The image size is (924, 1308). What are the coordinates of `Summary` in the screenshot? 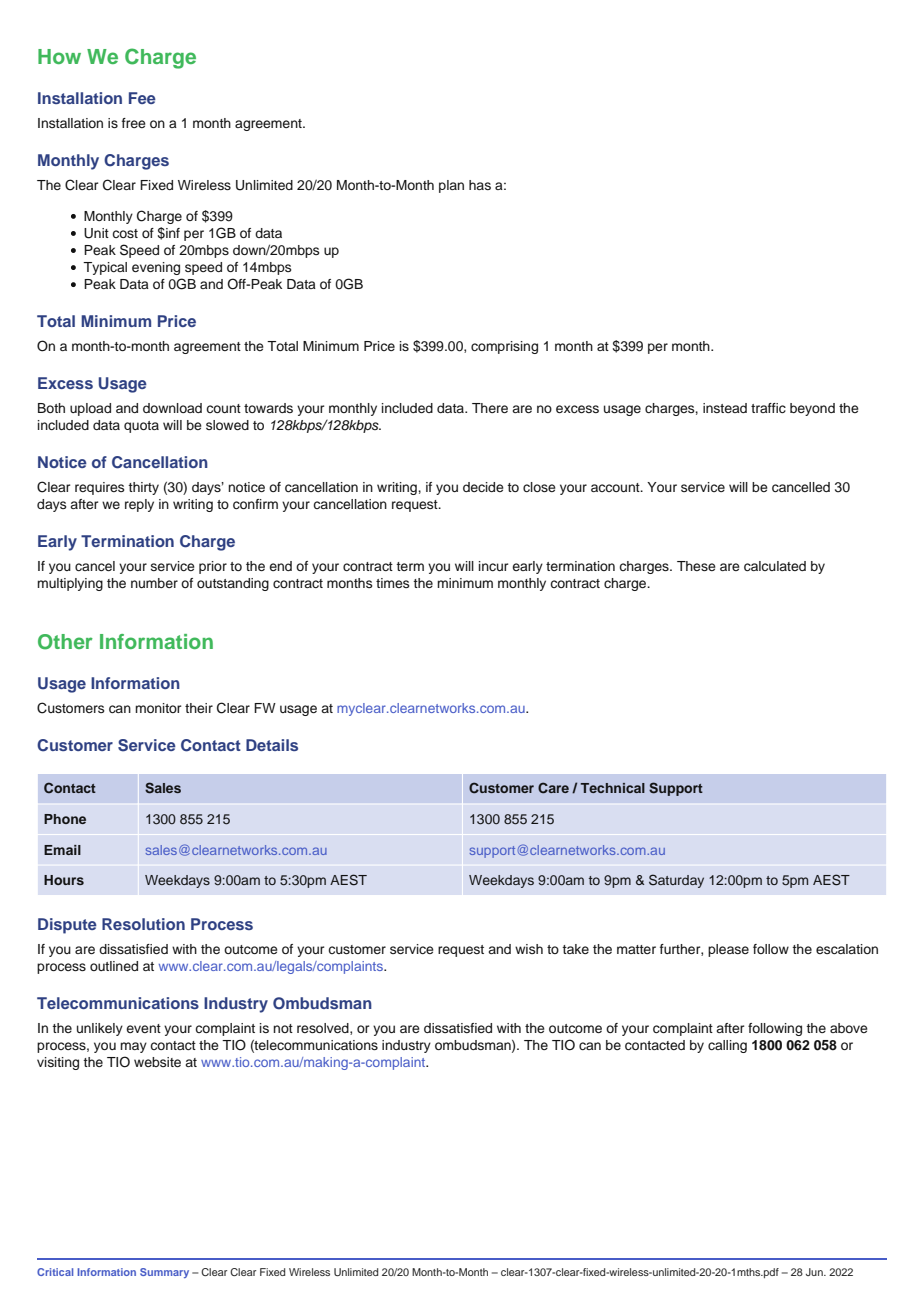 It's located at (164, 1273).
